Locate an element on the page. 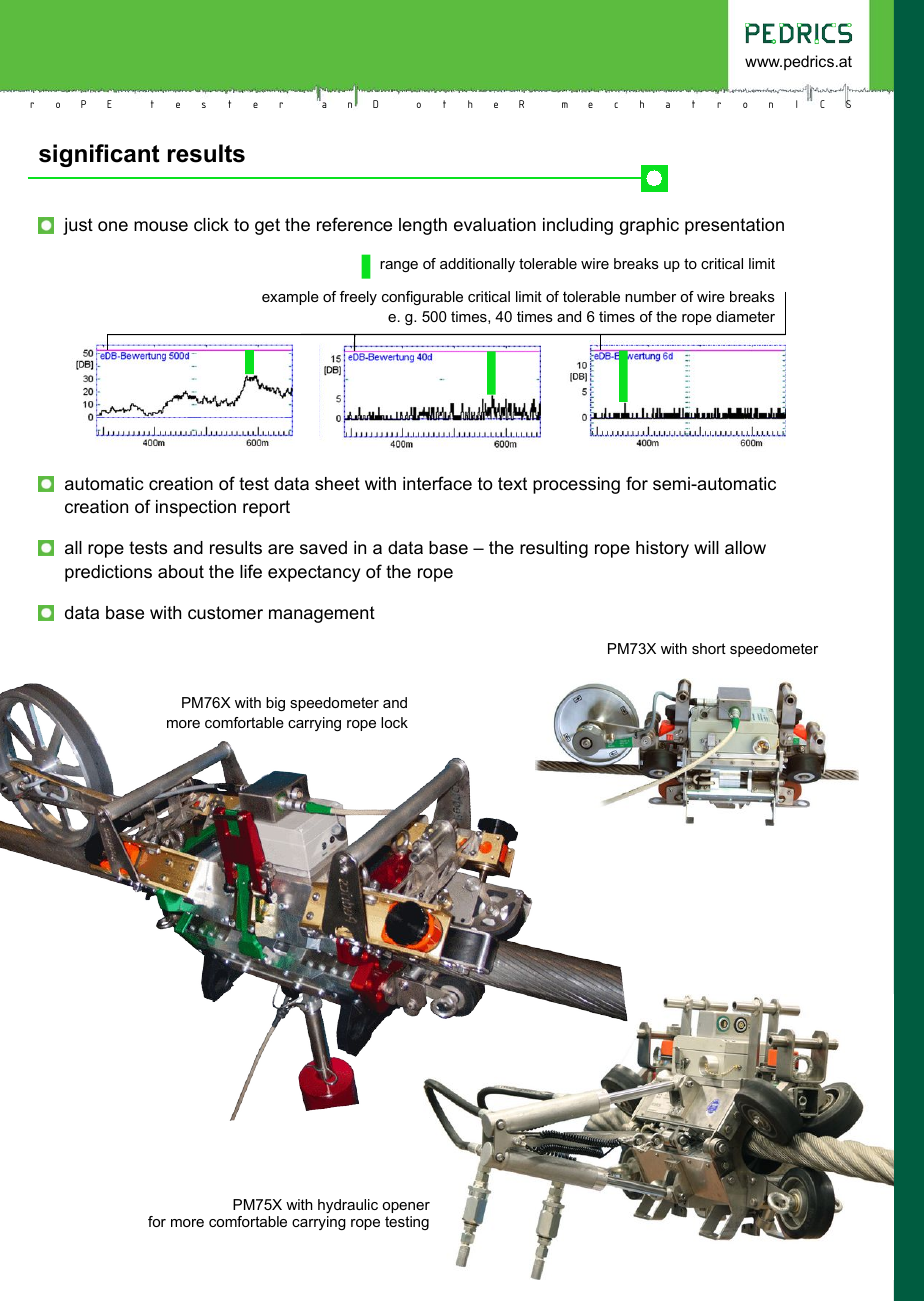  customer is located at coordinates (225, 613).
